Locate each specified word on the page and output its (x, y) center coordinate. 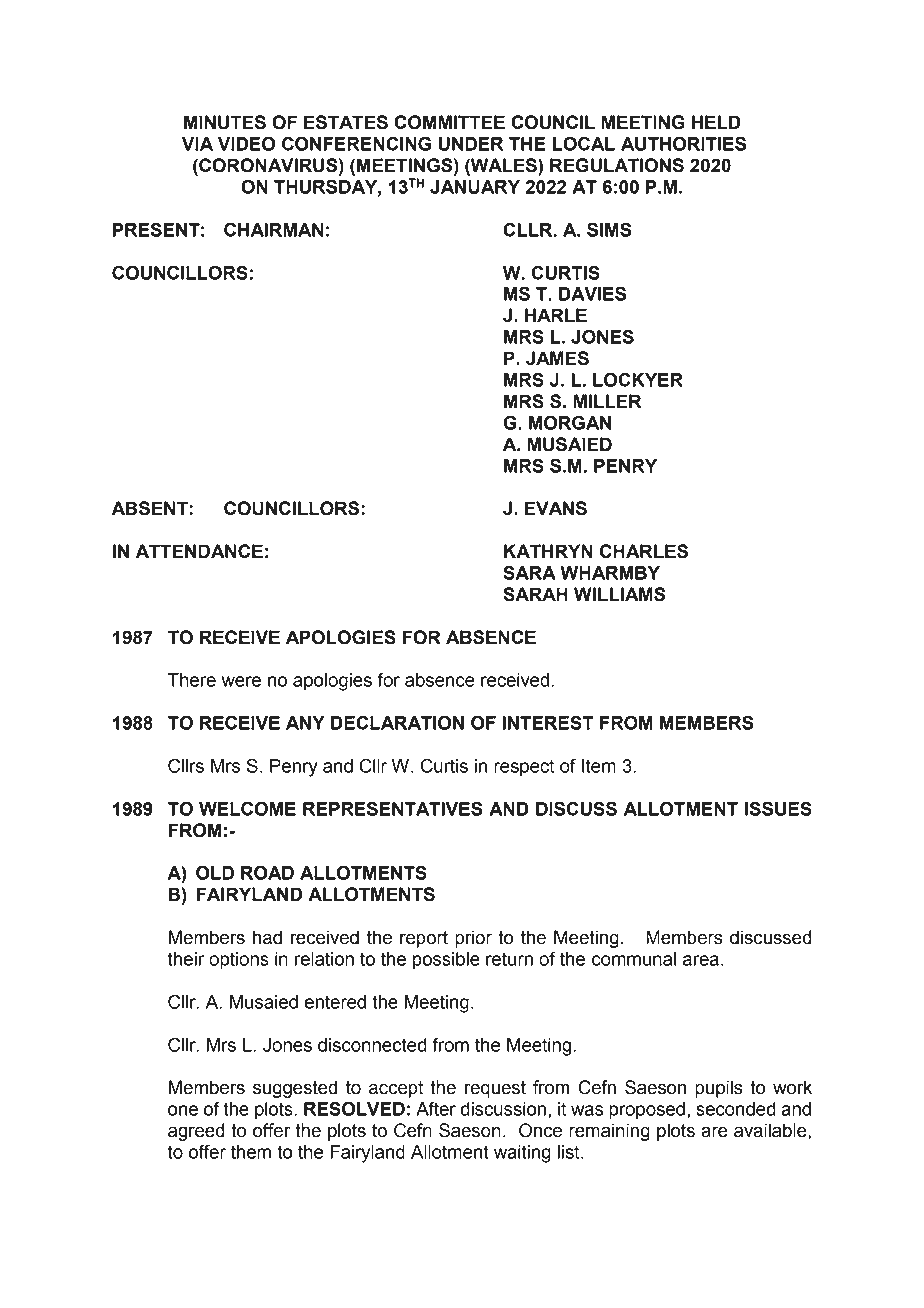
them (251, 1152)
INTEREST (548, 722)
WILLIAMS (620, 594)
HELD (716, 122)
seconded (736, 1109)
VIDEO (246, 143)
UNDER (471, 144)
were (241, 681)
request (495, 1089)
